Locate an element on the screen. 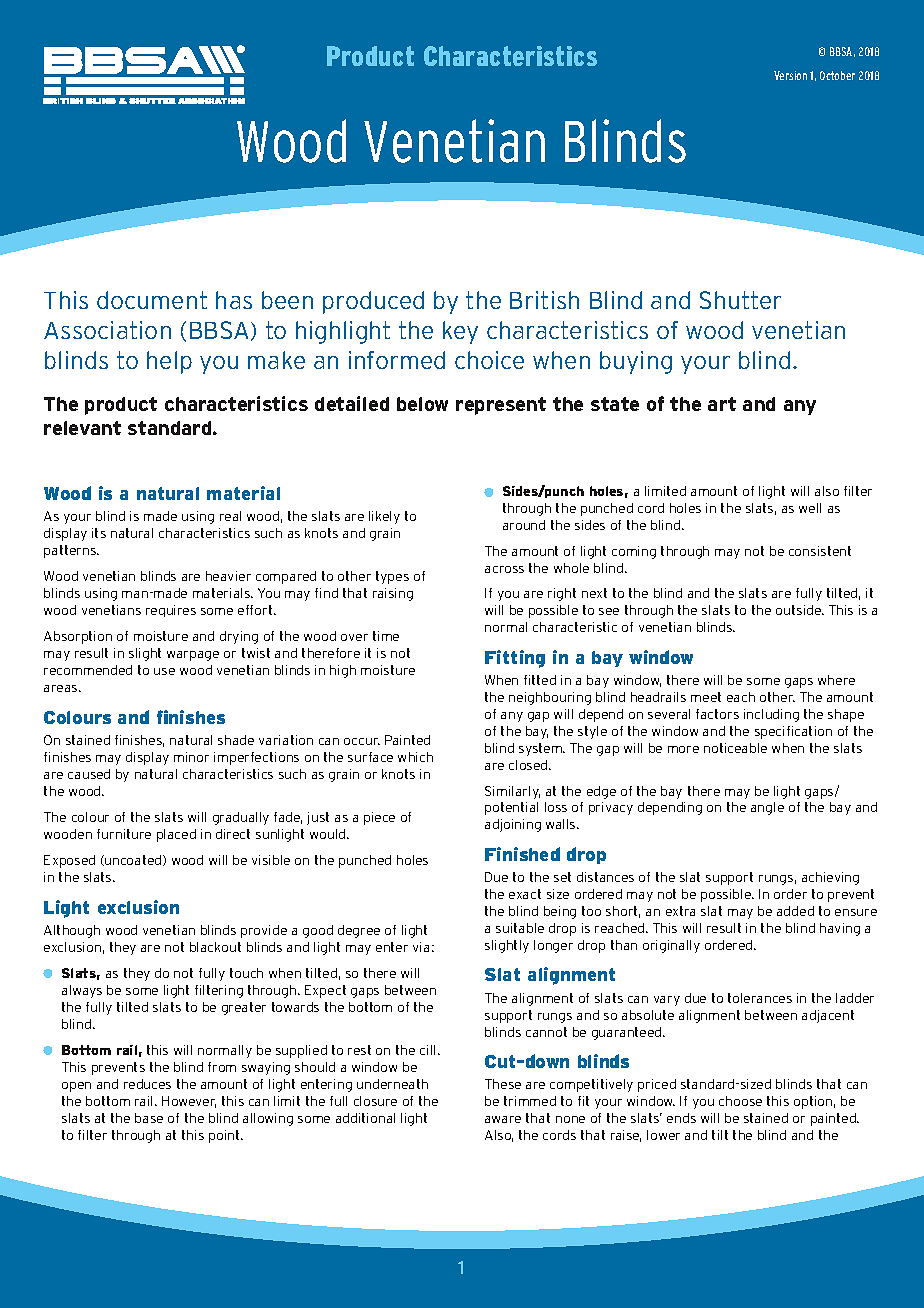 The height and width of the screenshot is (1308, 924). art is located at coordinates (722, 404).
